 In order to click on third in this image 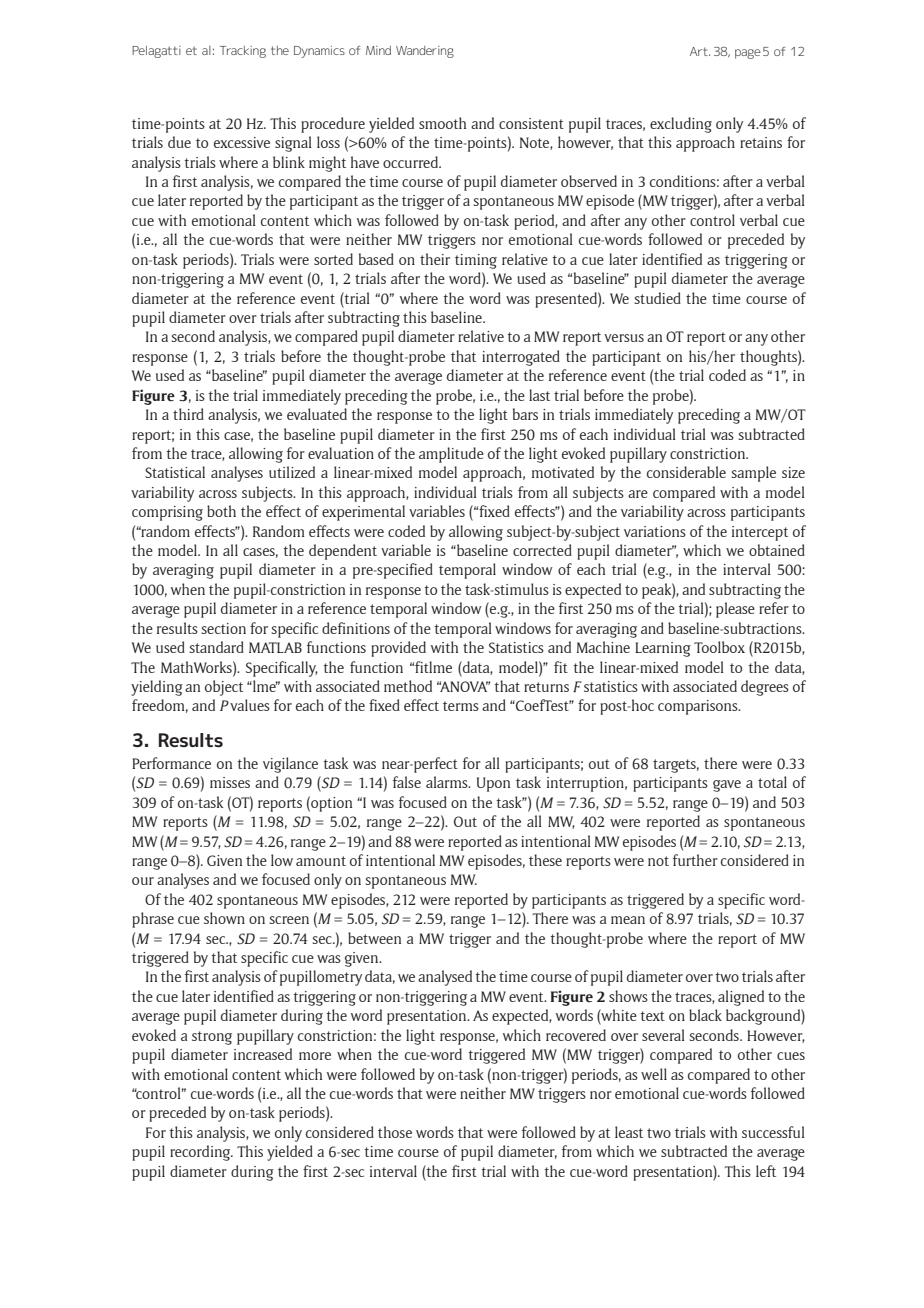, I will do `click(188, 414)`.
